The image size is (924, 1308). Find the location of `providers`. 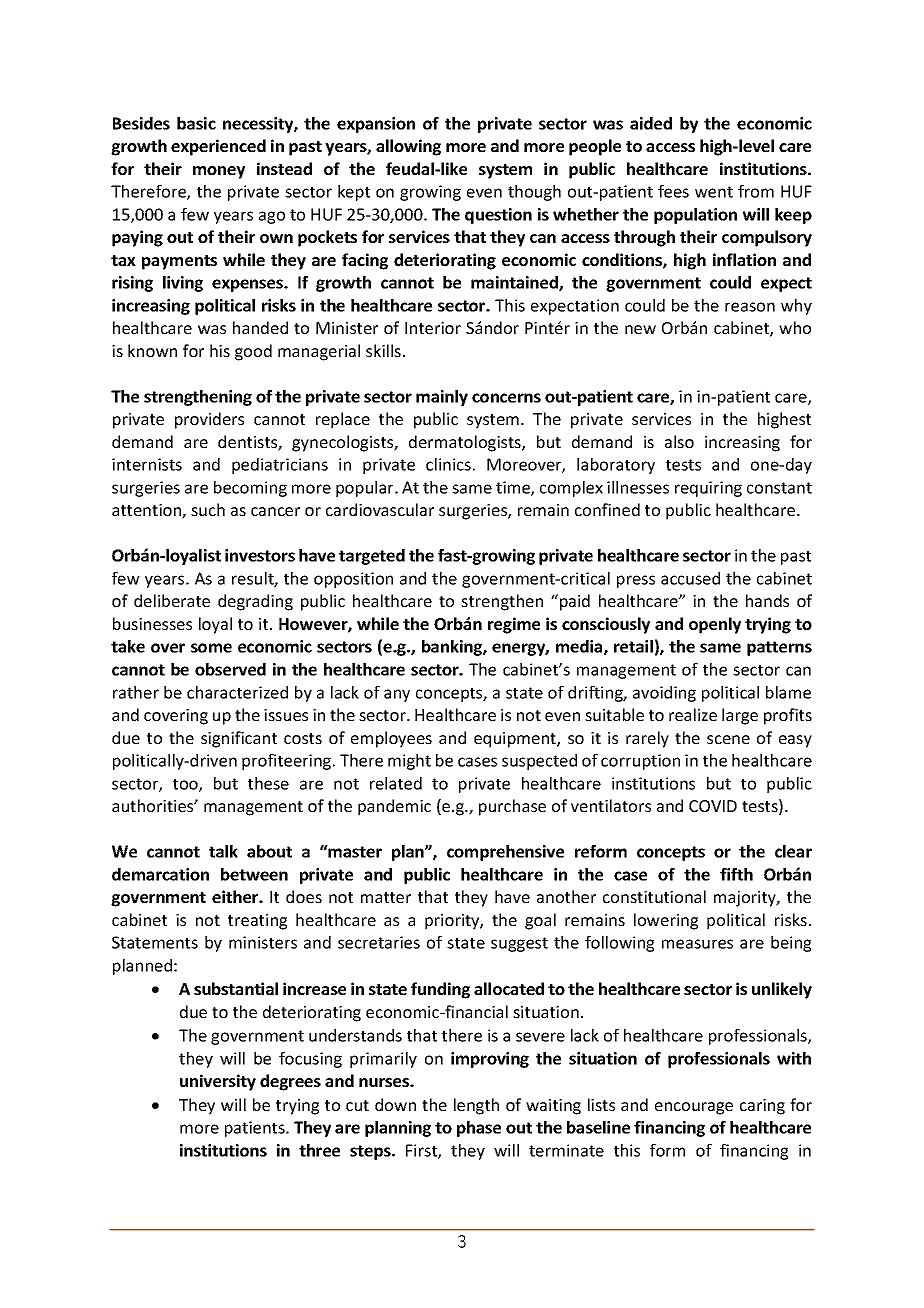

providers is located at coordinates (209, 420).
